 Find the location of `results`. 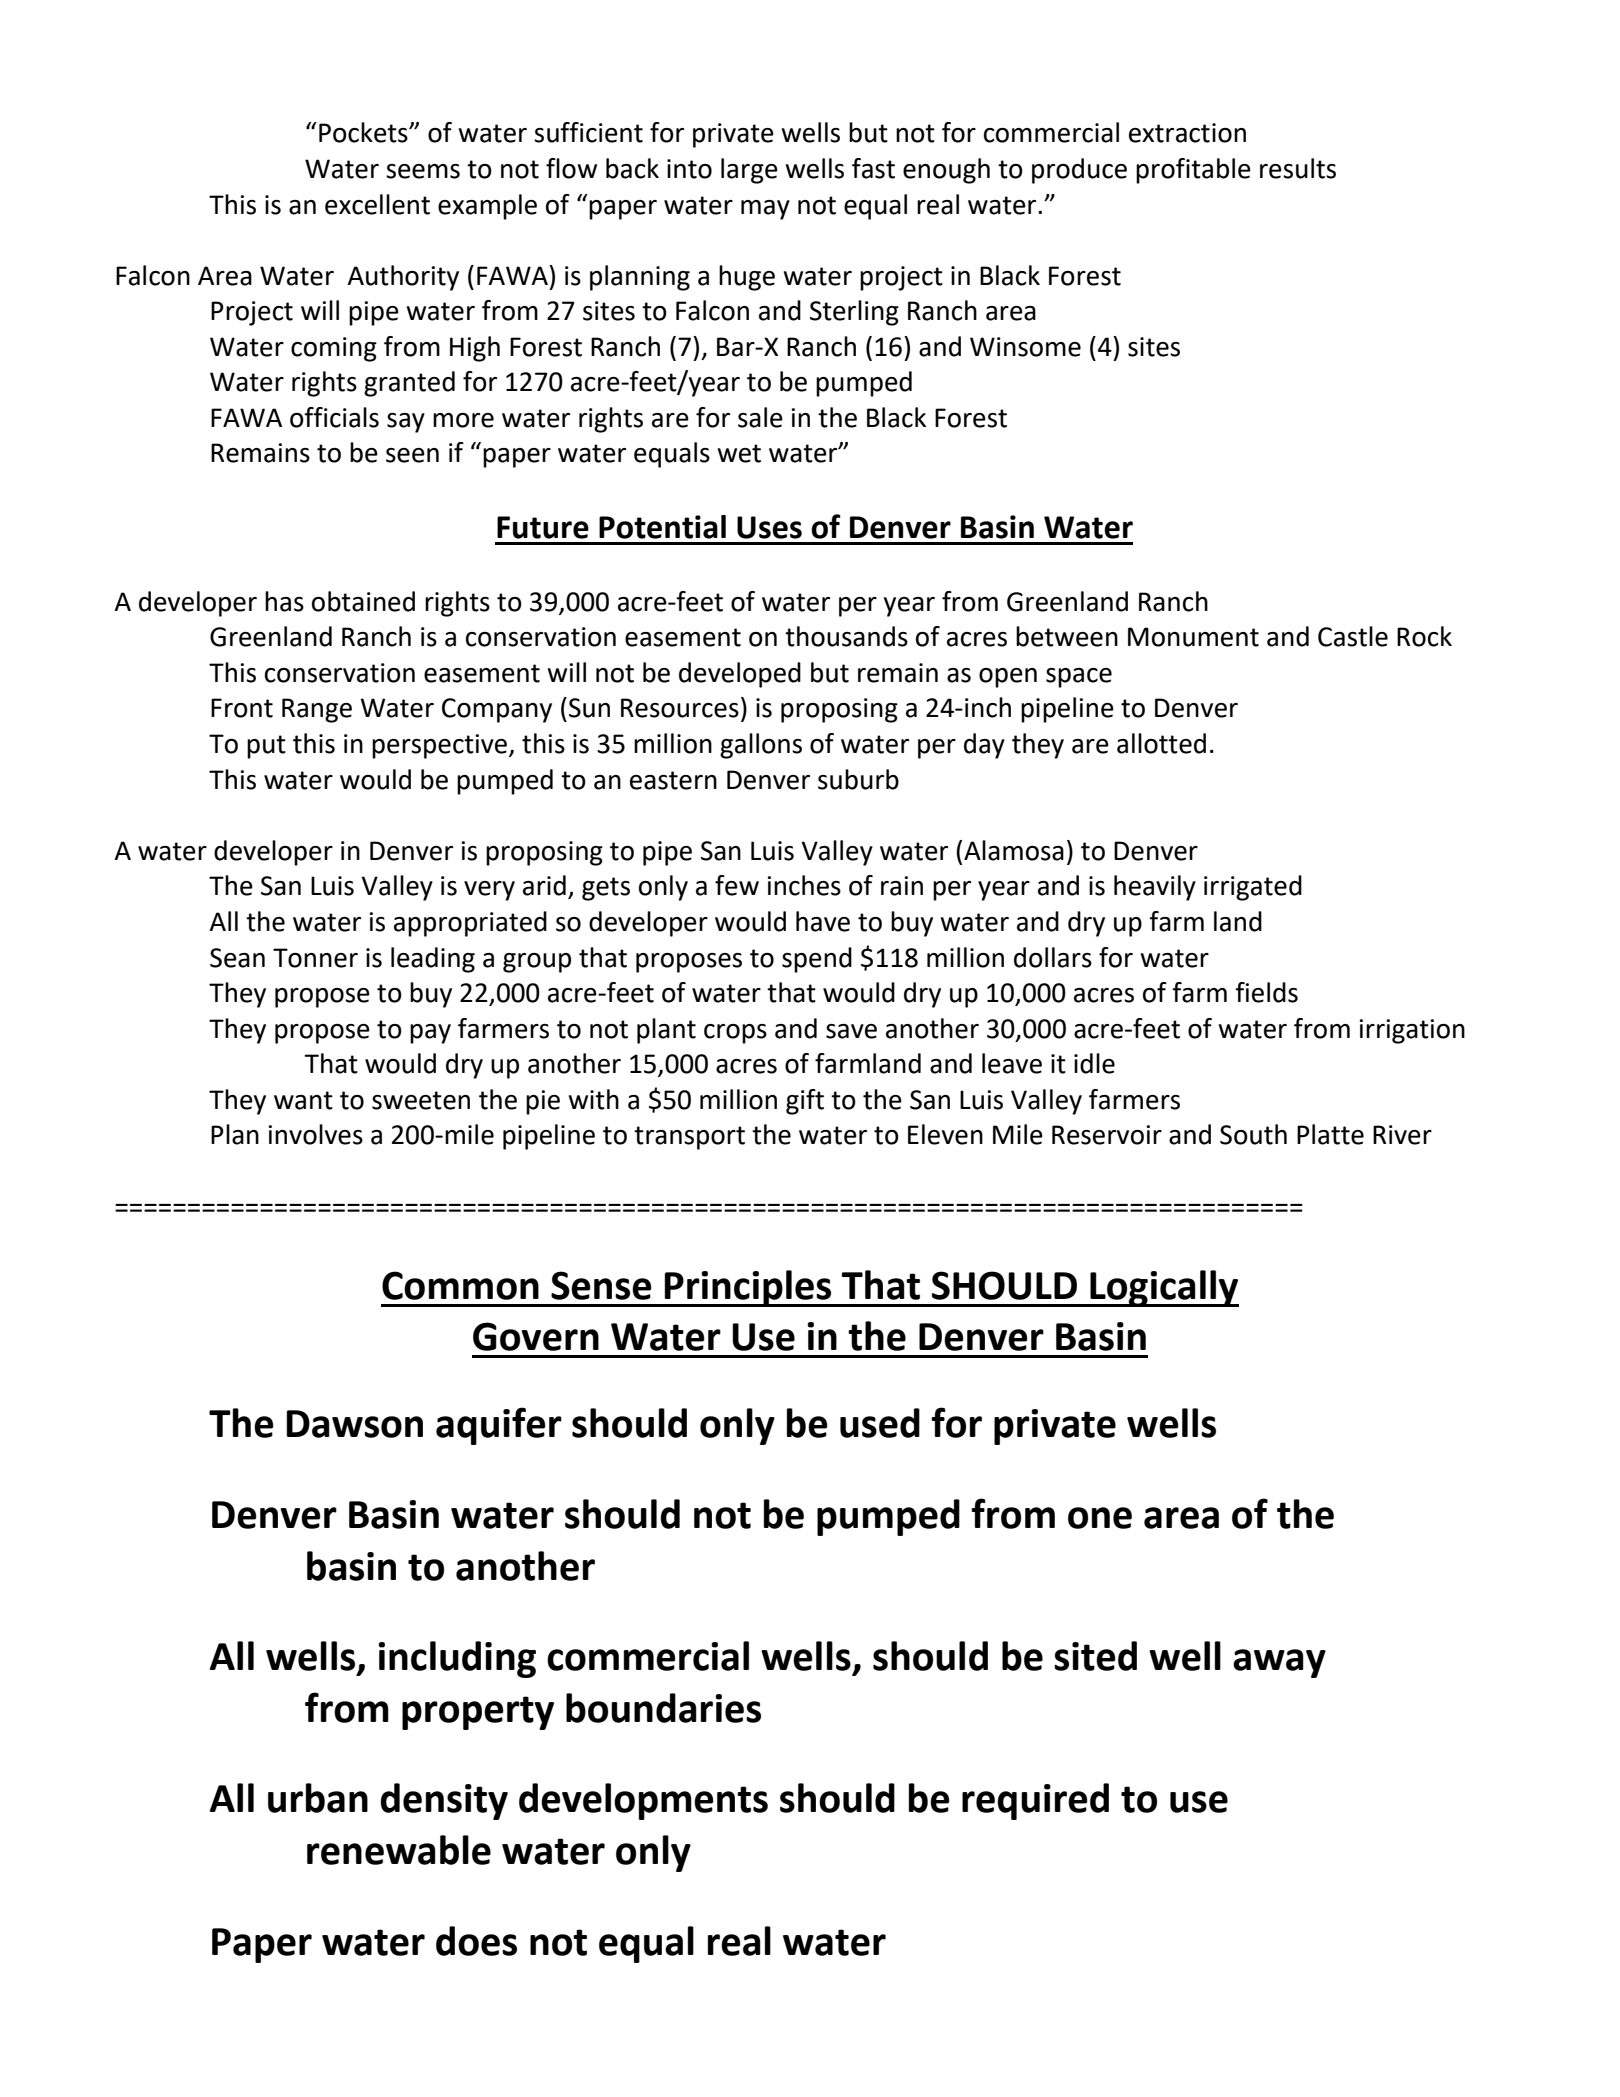

results is located at coordinates (1298, 168).
